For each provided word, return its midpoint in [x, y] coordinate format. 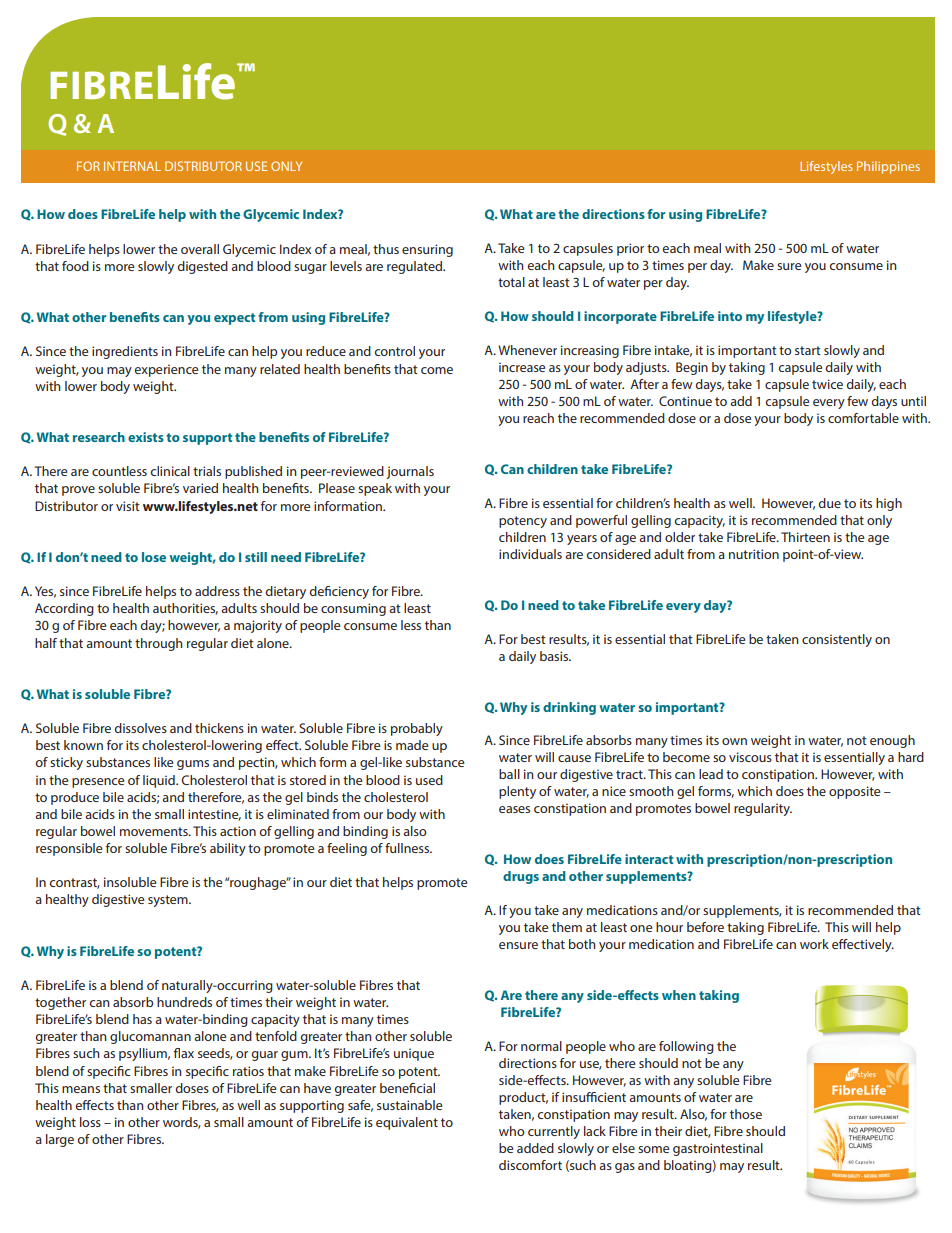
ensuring [427, 250]
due [829, 503]
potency [523, 522]
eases [514, 809]
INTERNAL [132, 166]
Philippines [888, 167]
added [535, 1148]
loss [90, 1122]
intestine [214, 815]
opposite [854, 792]
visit [128, 506]
